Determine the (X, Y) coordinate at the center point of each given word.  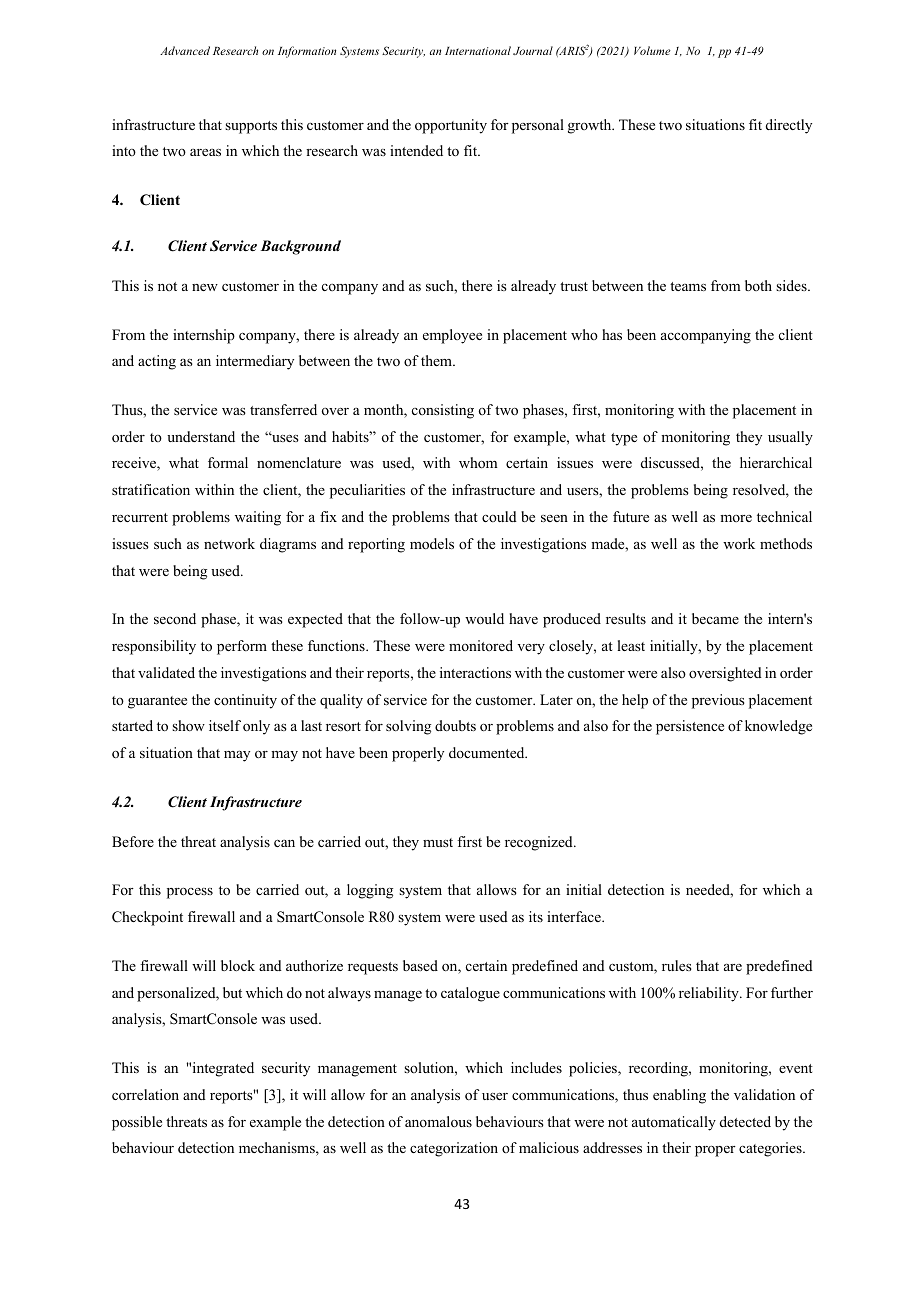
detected (745, 1121)
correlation (145, 1094)
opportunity (451, 126)
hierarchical (776, 462)
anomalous (438, 1121)
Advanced (185, 50)
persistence (690, 727)
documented (488, 752)
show (188, 725)
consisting (443, 411)
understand (201, 436)
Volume (652, 50)
